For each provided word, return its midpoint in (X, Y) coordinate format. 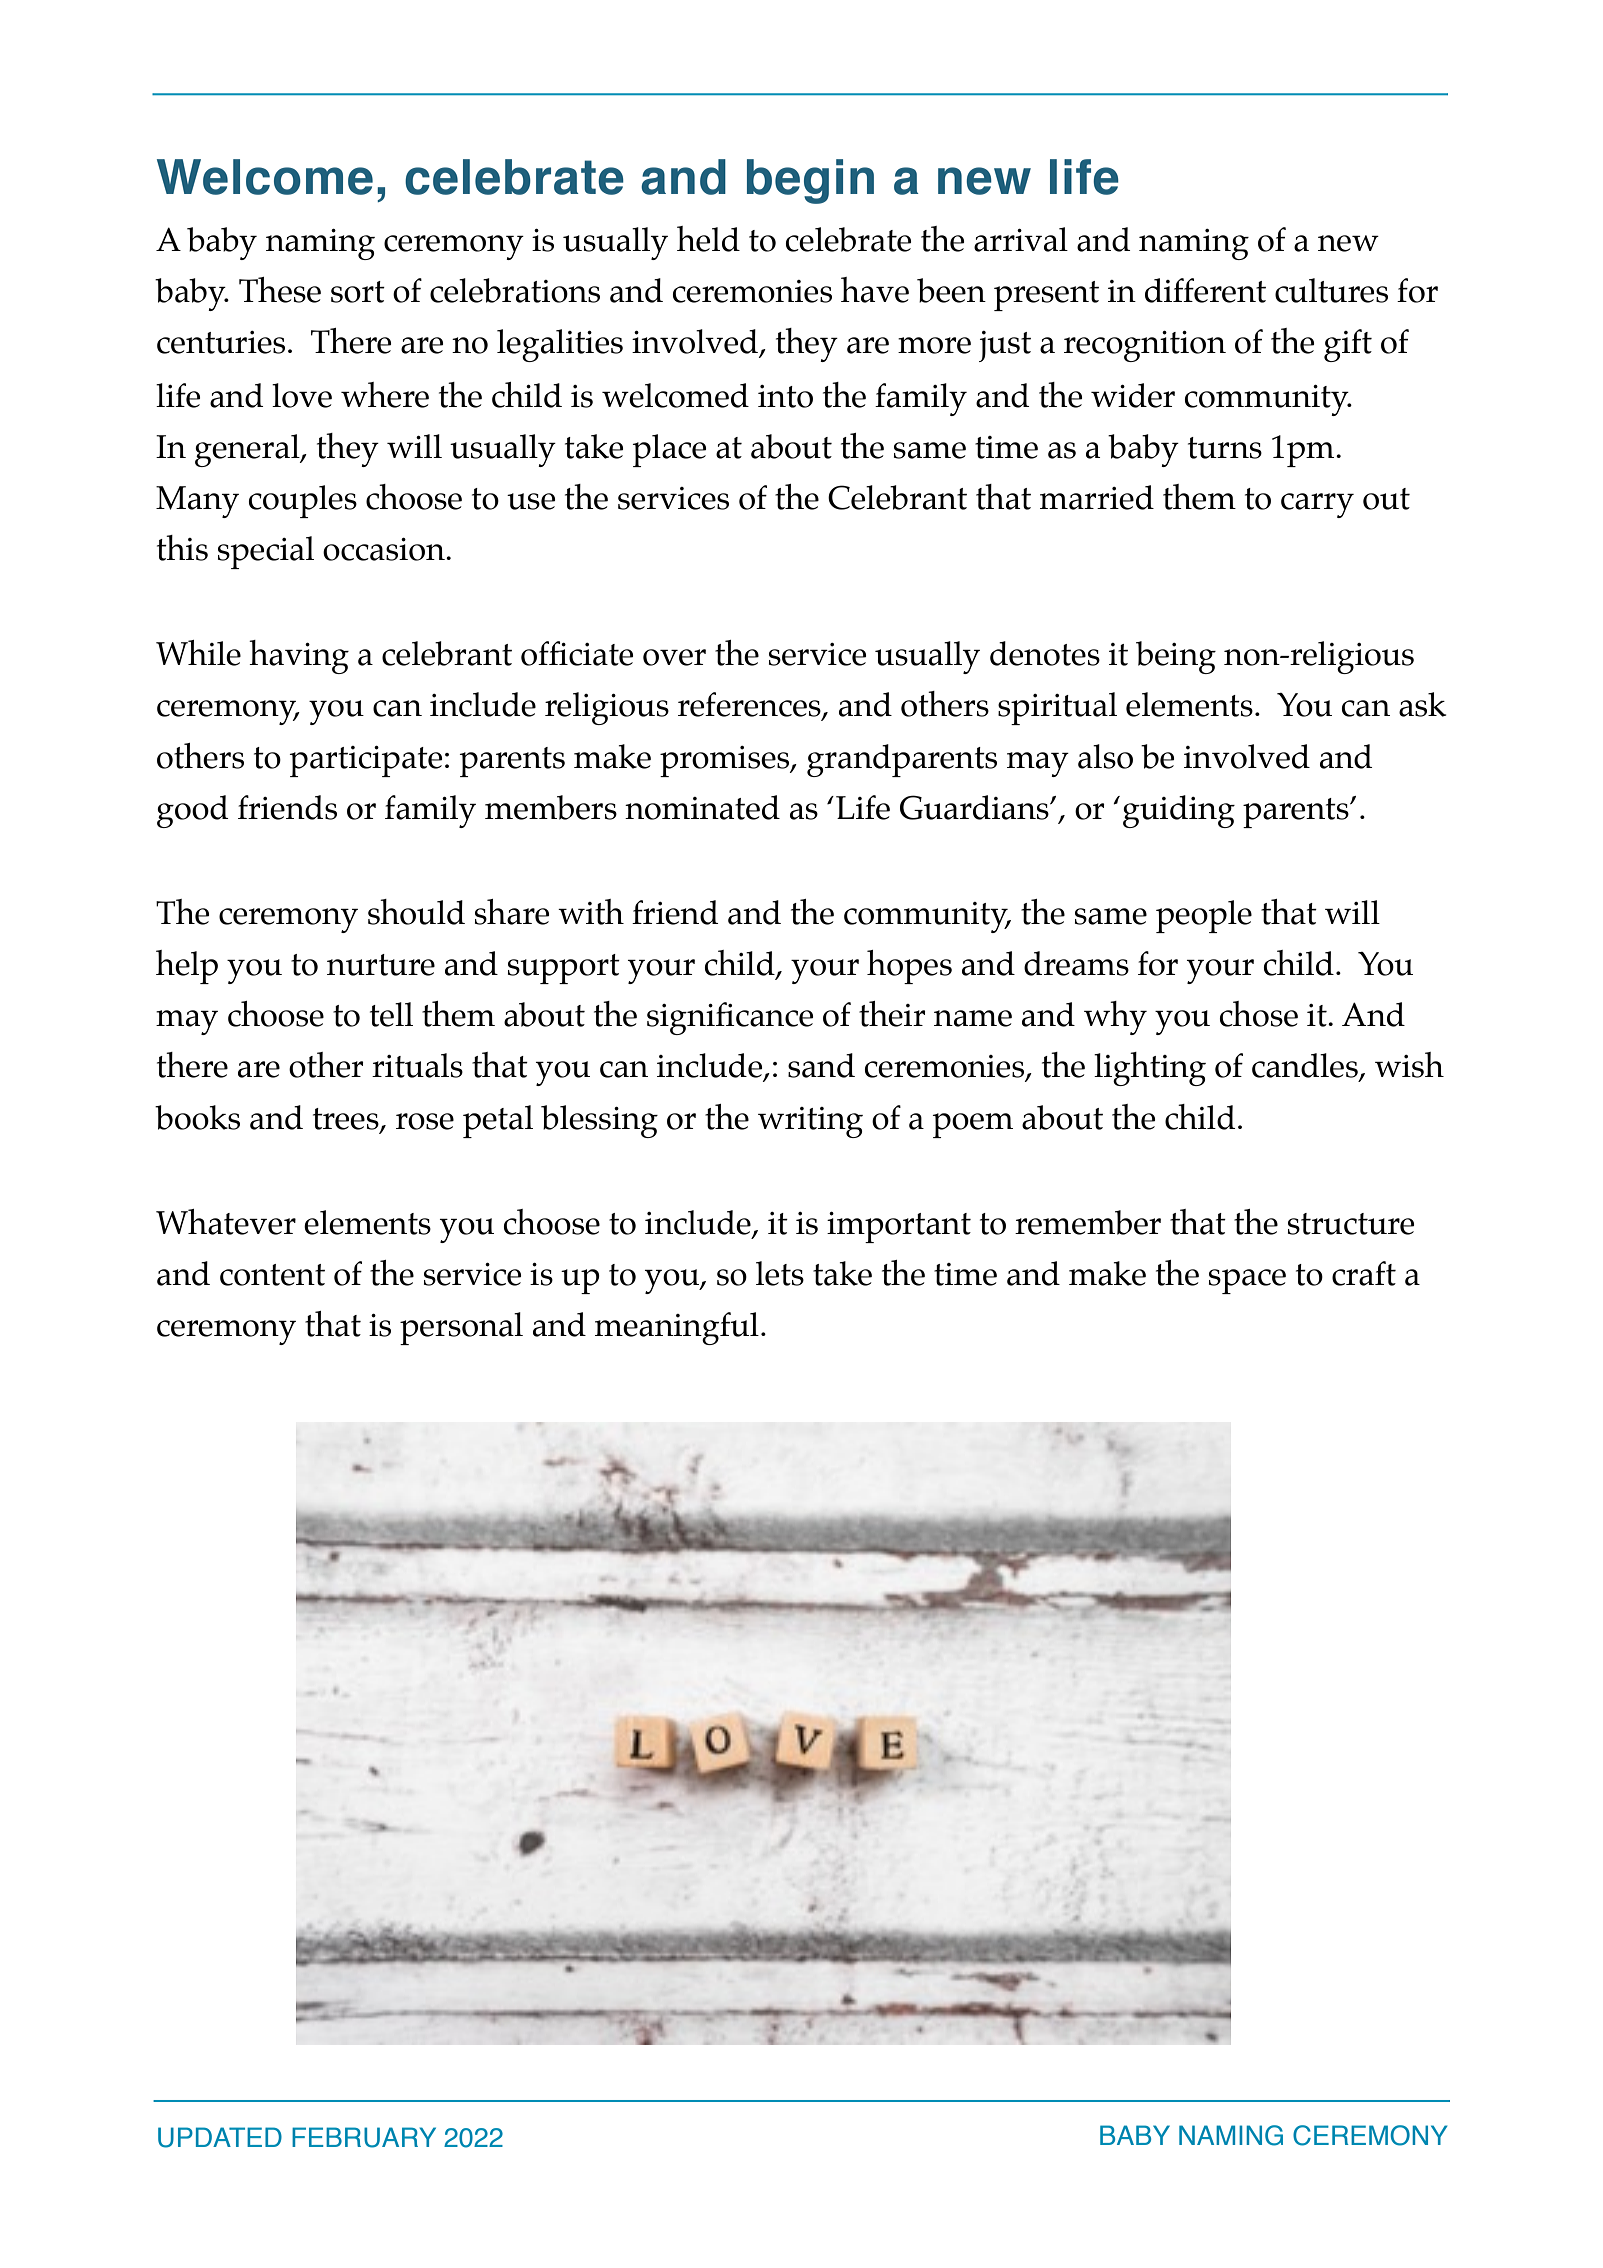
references (750, 705)
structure (1351, 1224)
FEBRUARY (364, 2137)
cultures (1331, 290)
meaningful (677, 1328)
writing (810, 1122)
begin (810, 181)
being (1176, 657)
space (1247, 1281)
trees (347, 1119)
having (299, 657)
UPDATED (220, 2137)
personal (461, 1328)
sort (358, 292)
